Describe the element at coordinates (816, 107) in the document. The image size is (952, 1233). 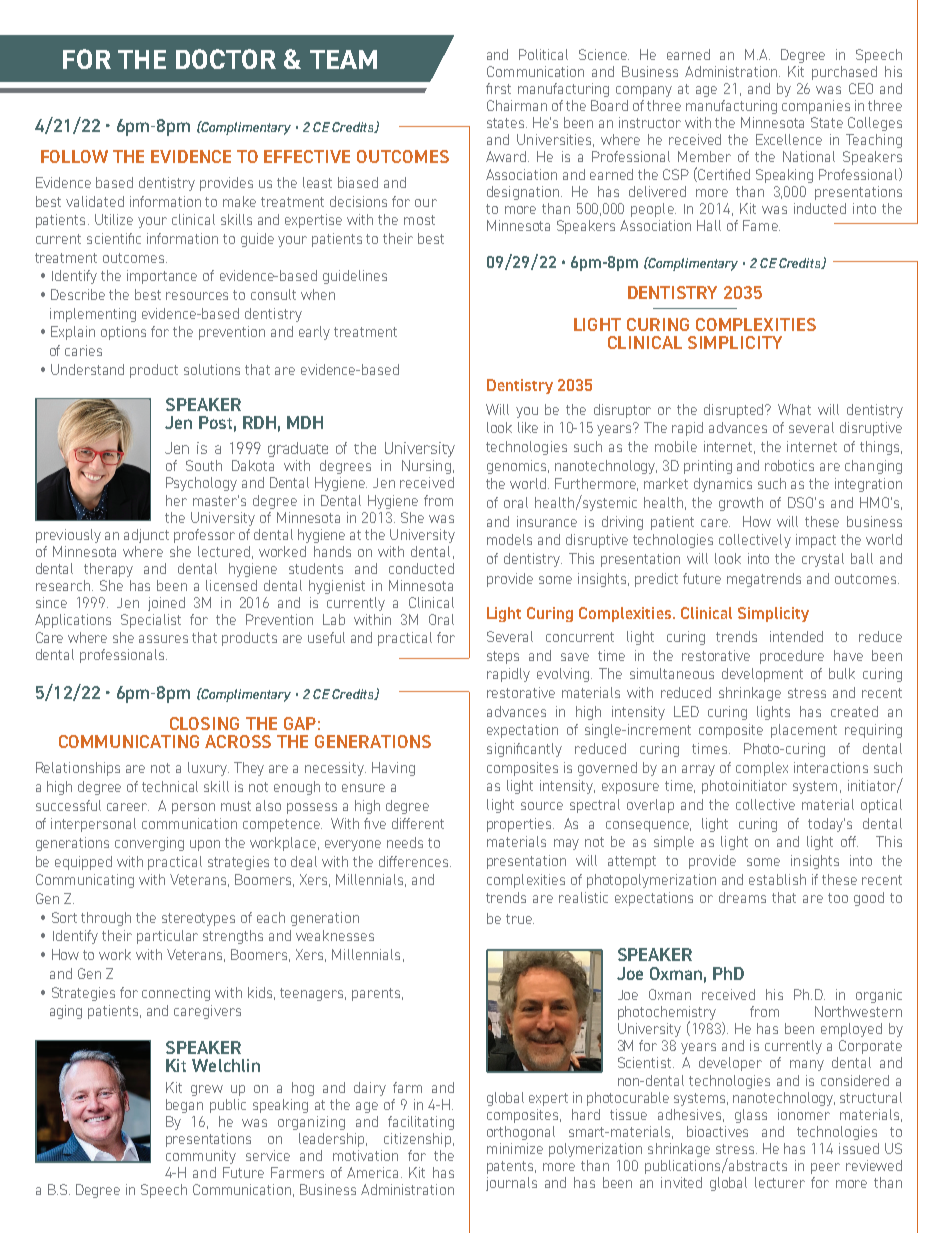
I see `companies` at that location.
